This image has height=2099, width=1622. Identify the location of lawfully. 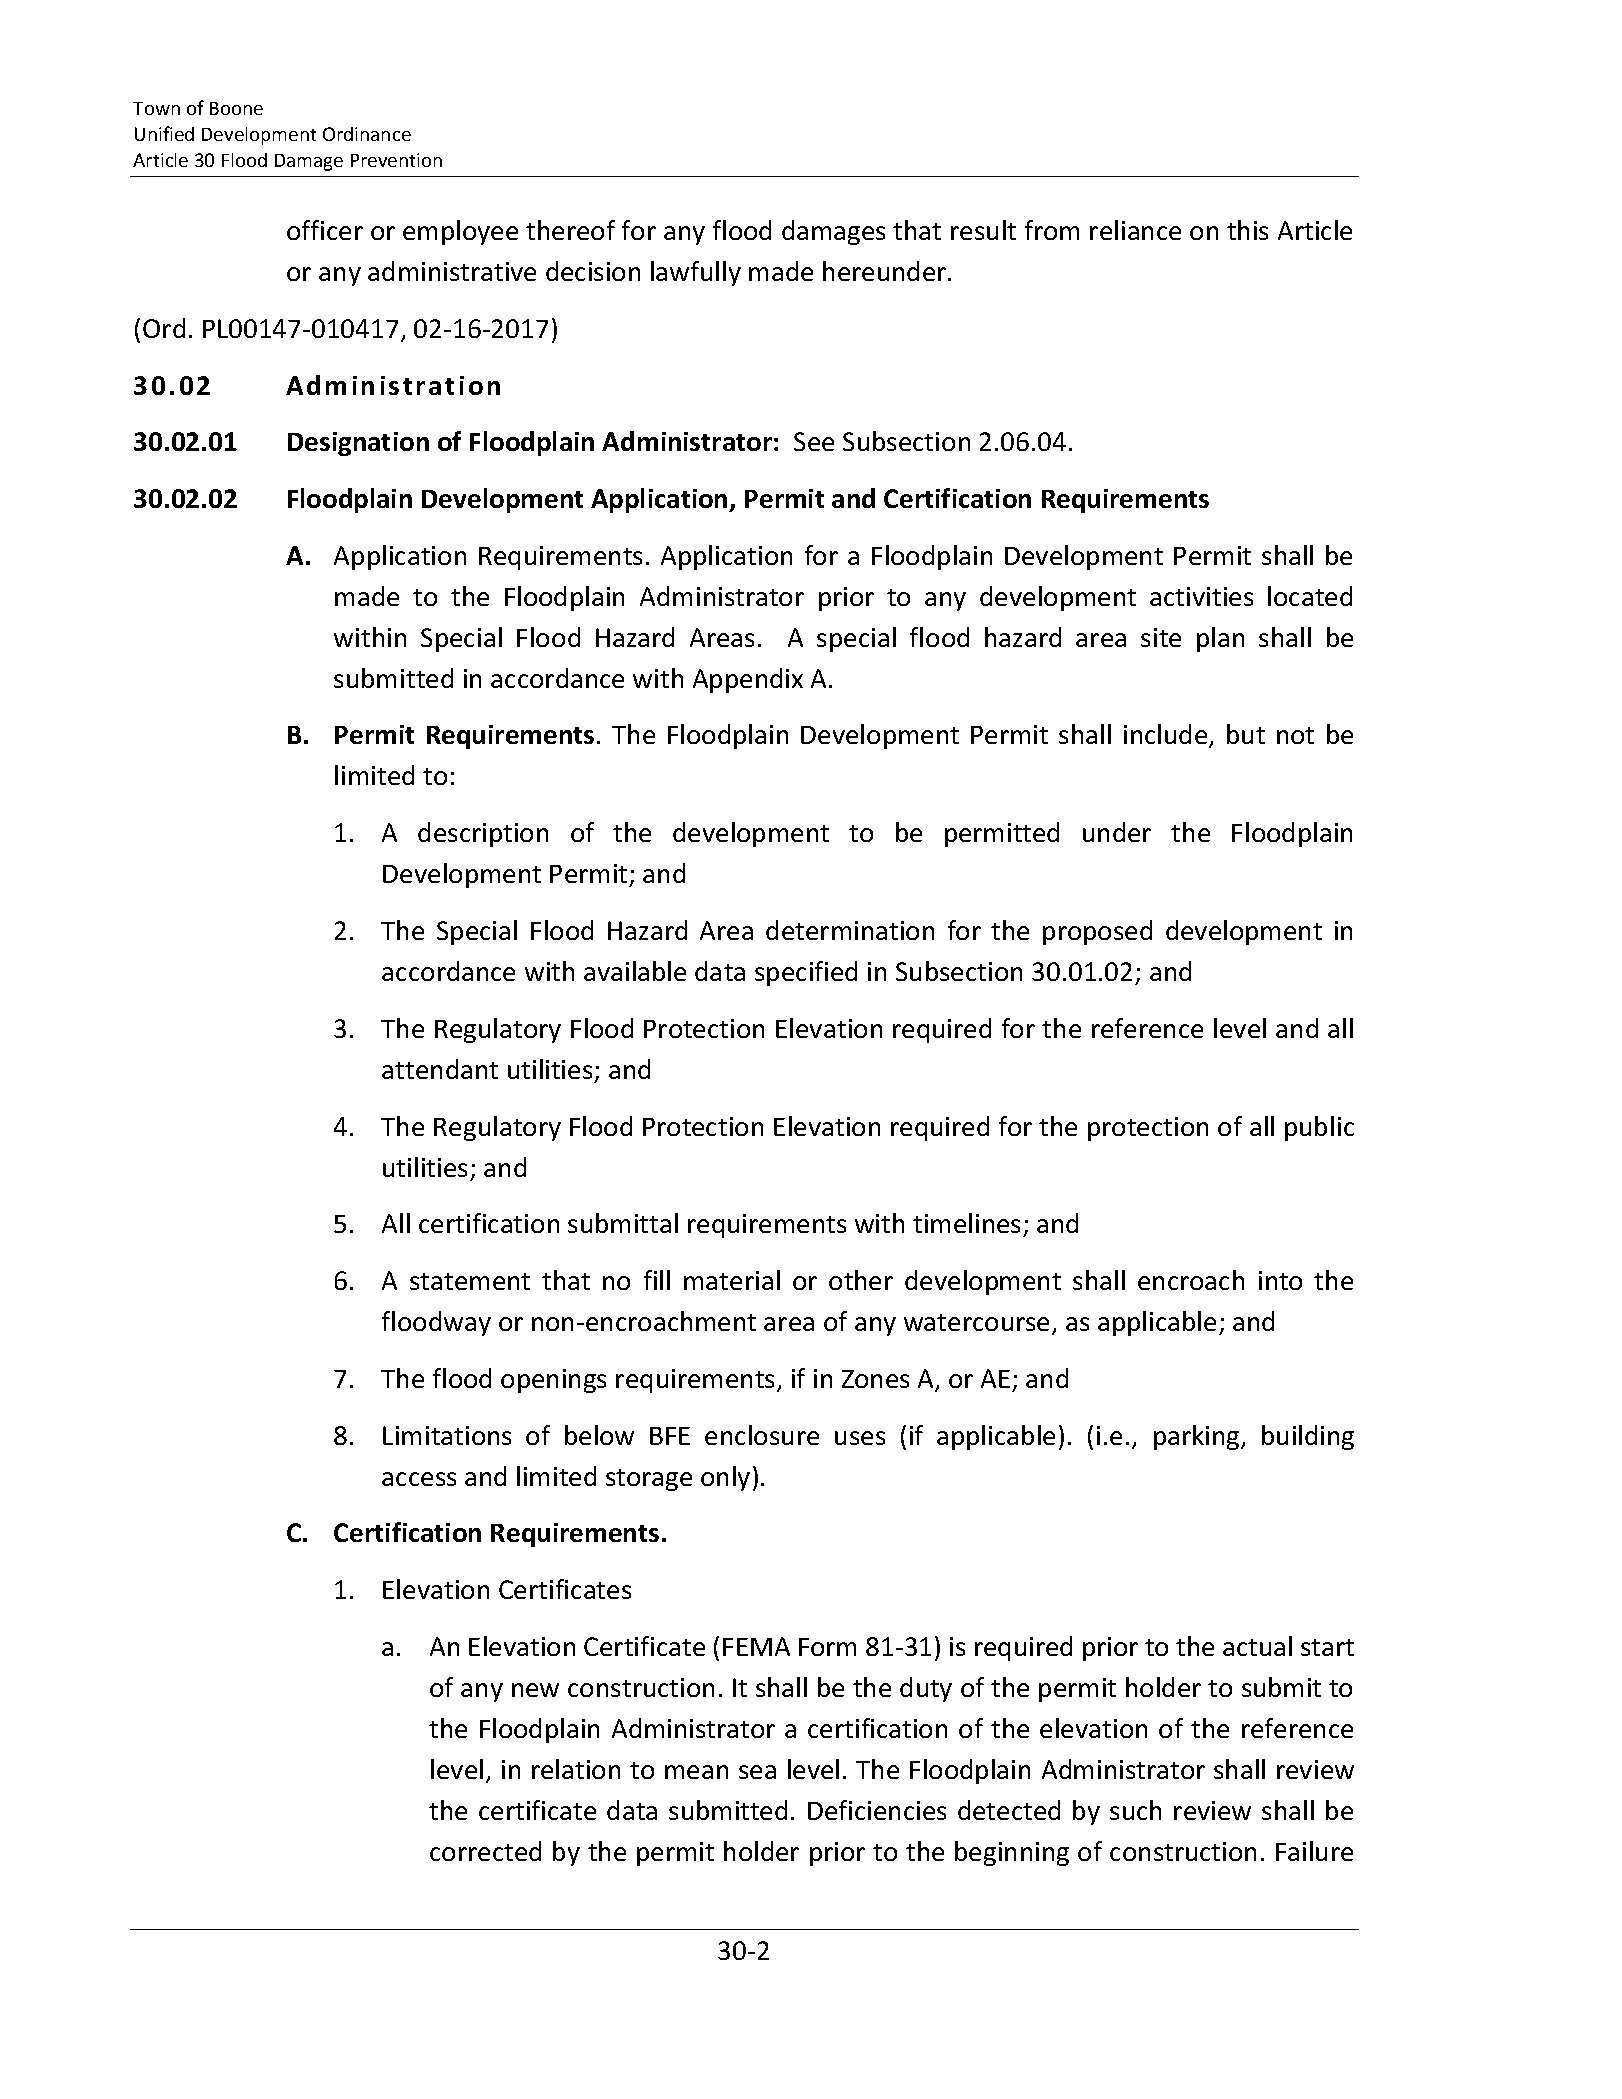
(696, 273).
